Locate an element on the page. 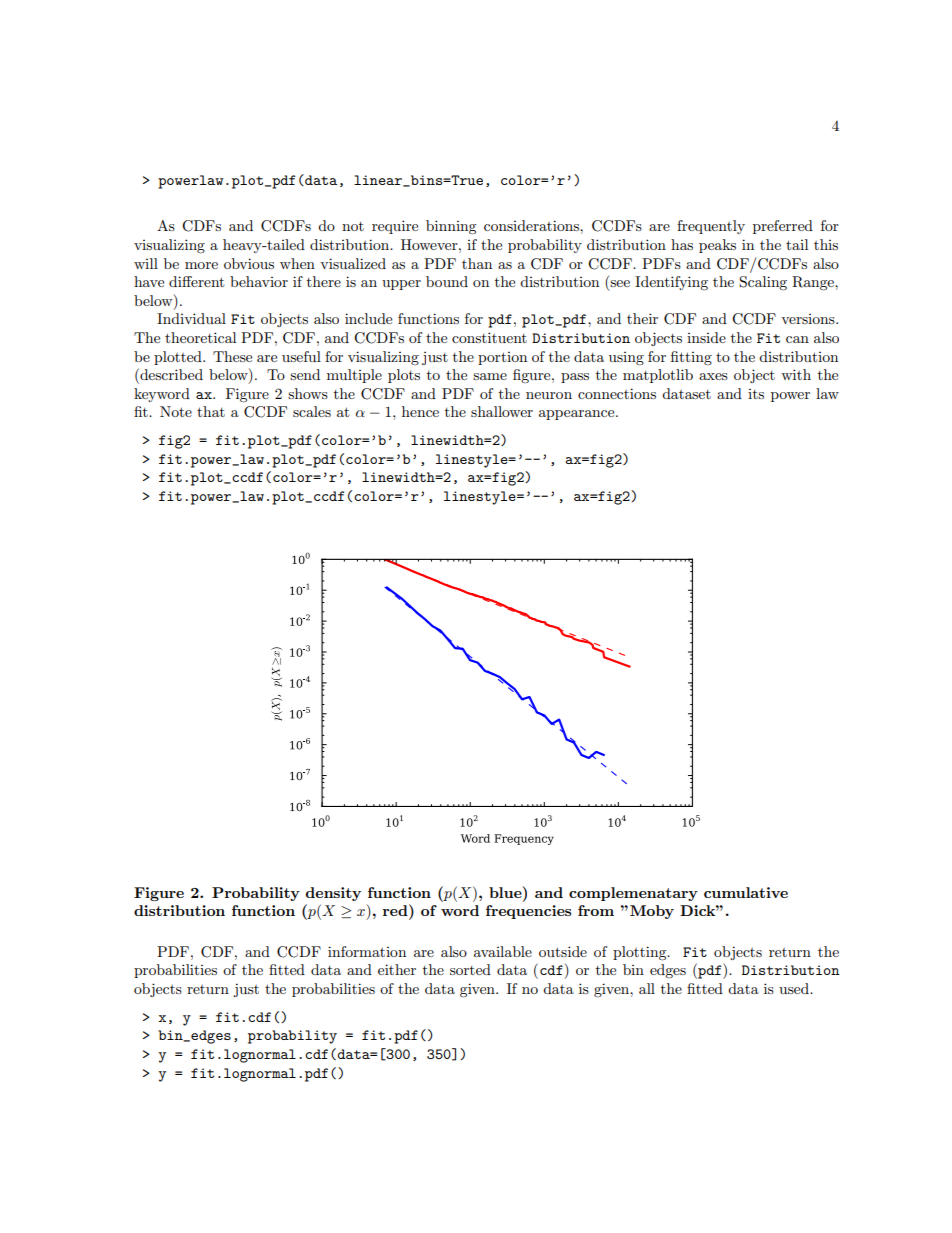  used is located at coordinates (795, 988).
